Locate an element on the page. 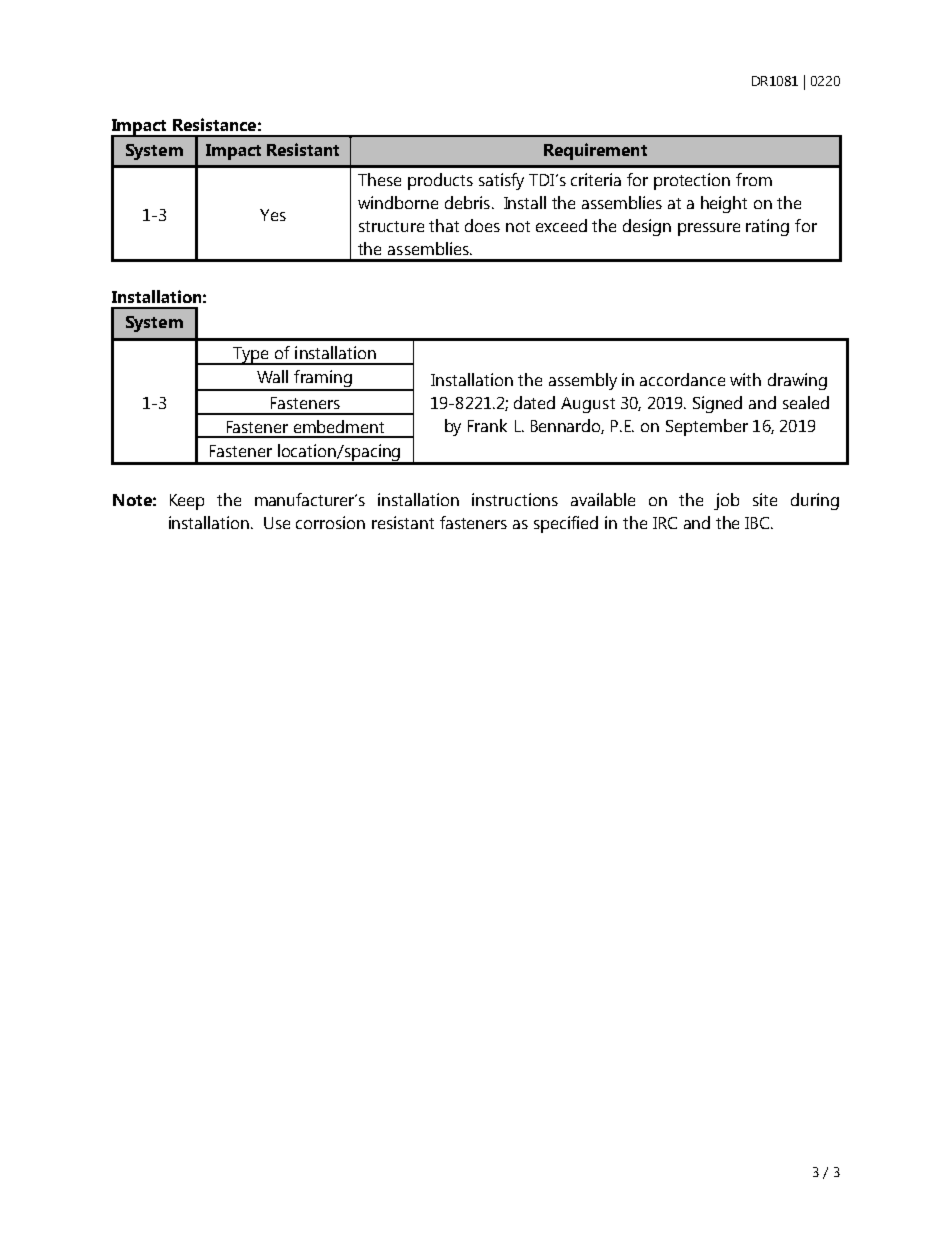  Type is located at coordinates (251, 356).
